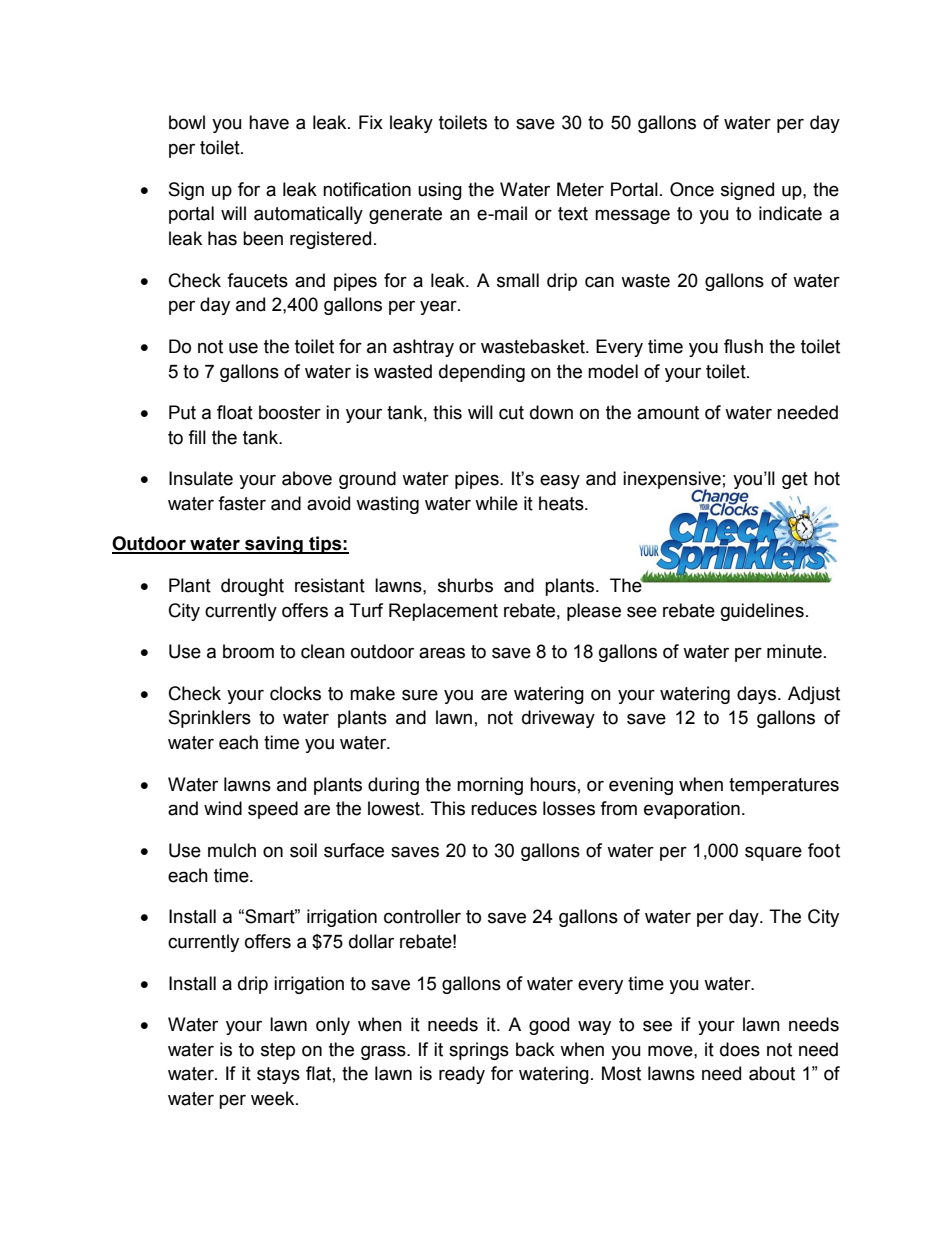  I want to click on speed, so click(273, 810).
